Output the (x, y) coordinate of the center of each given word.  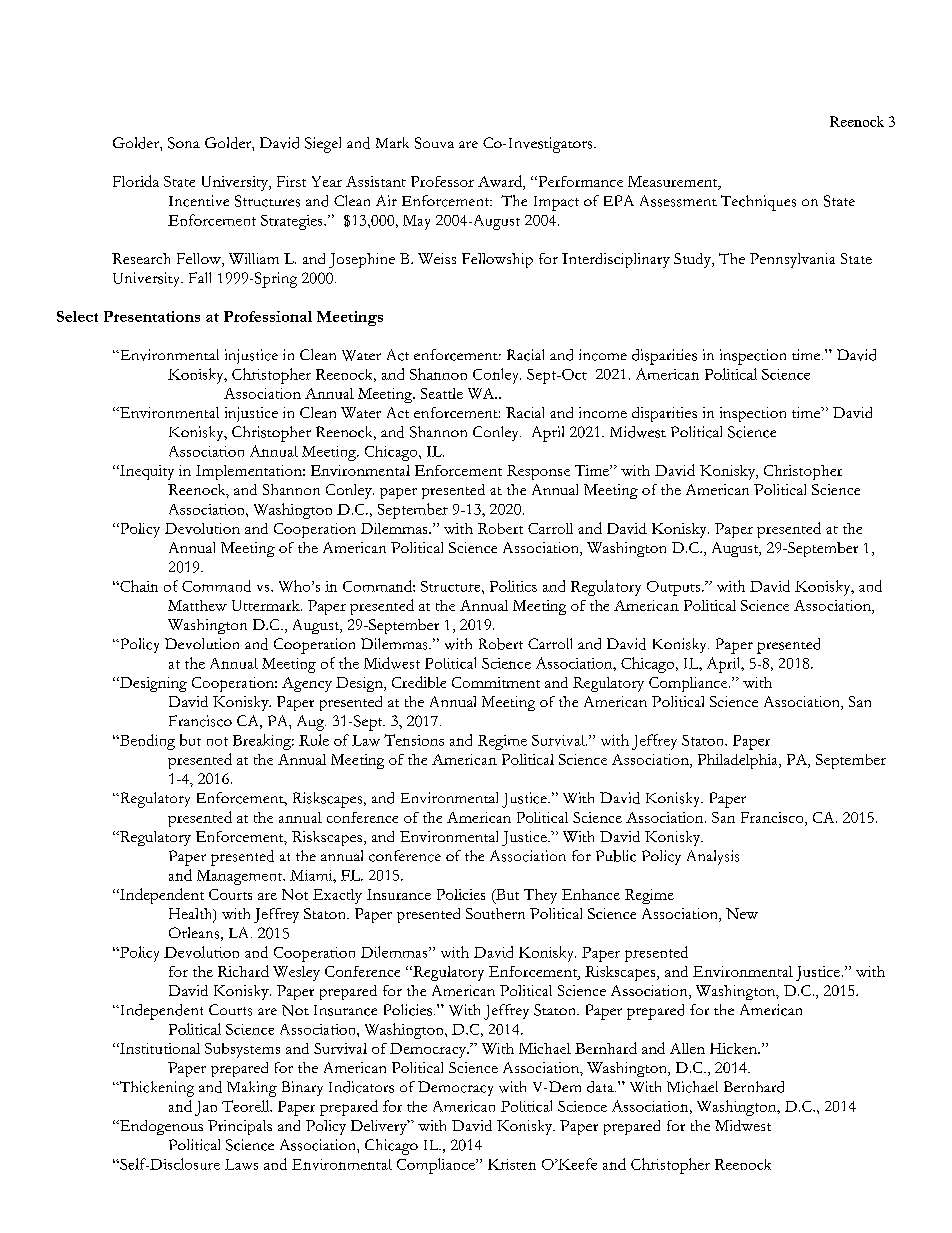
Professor (442, 181)
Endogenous (160, 1127)
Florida (136, 181)
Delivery (380, 1127)
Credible (419, 682)
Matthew (197, 605)
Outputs (675, 588)
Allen (687, 1048)
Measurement (674, 183)
